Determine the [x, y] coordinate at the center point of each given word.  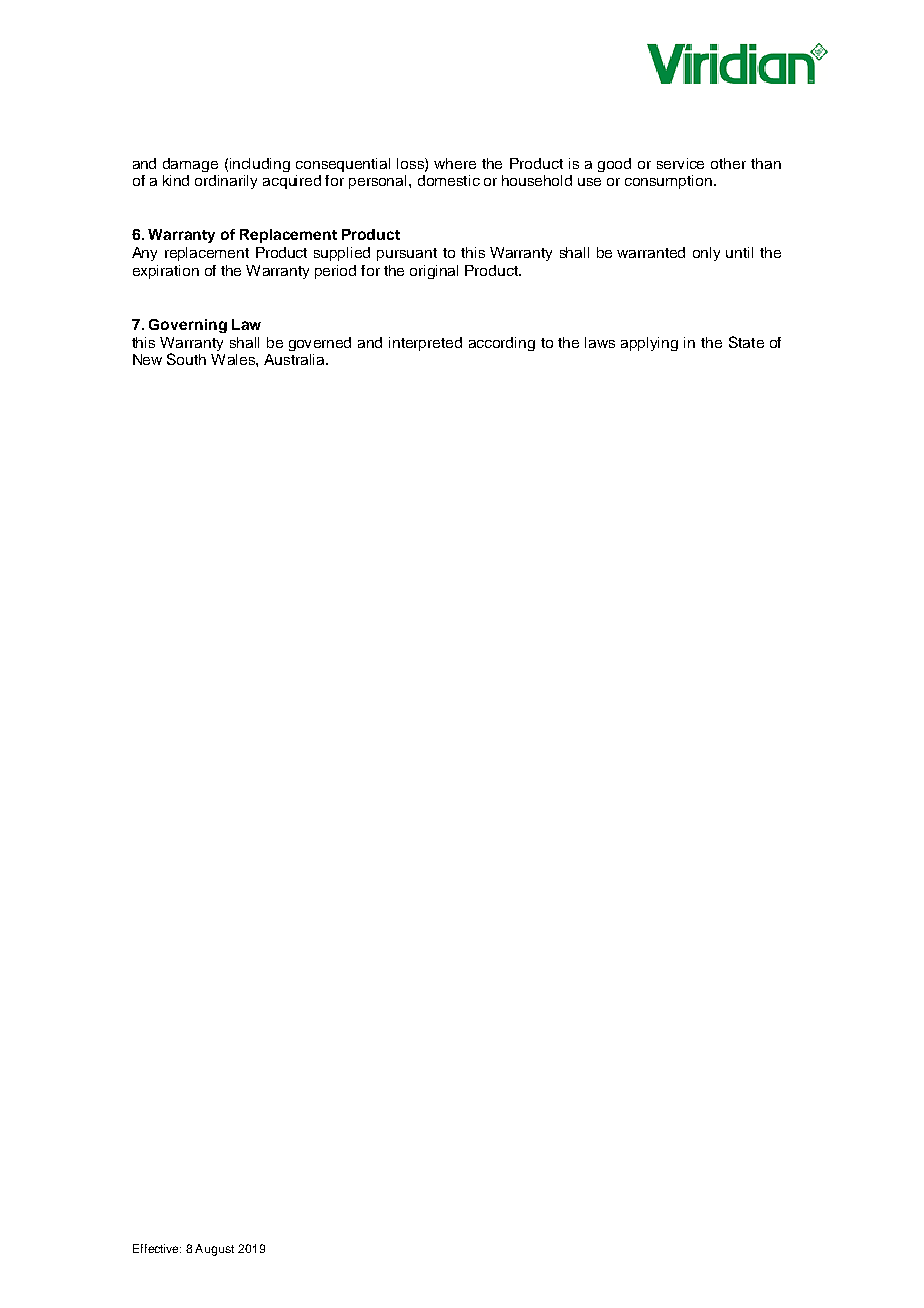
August [214, 1250]
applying [649, 344]
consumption [670, 182]
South [186, 359]
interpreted [425, 344]
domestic [449, 180]
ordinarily [226, 182]
